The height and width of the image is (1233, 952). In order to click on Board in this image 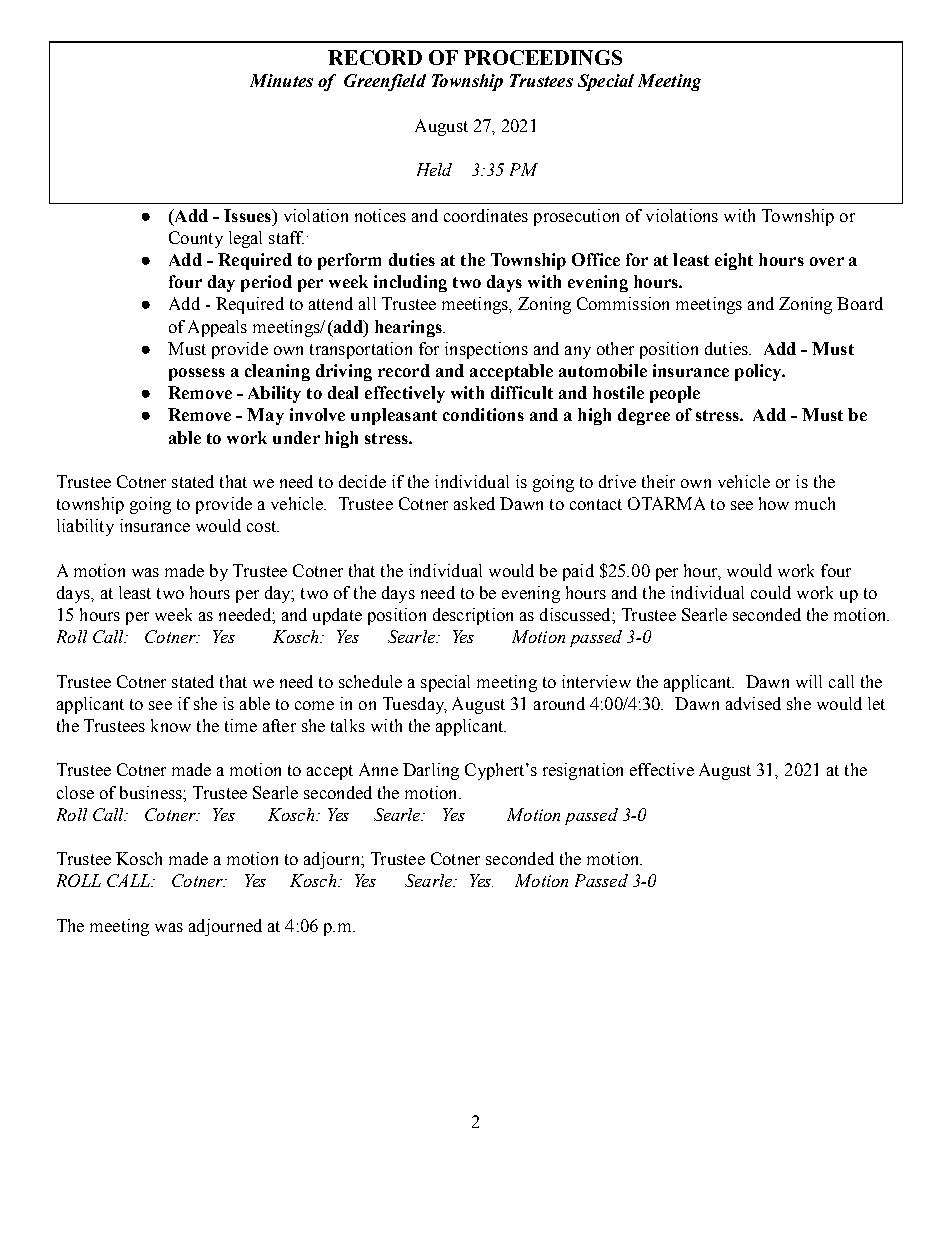, I will do `click(860, 303)`.
